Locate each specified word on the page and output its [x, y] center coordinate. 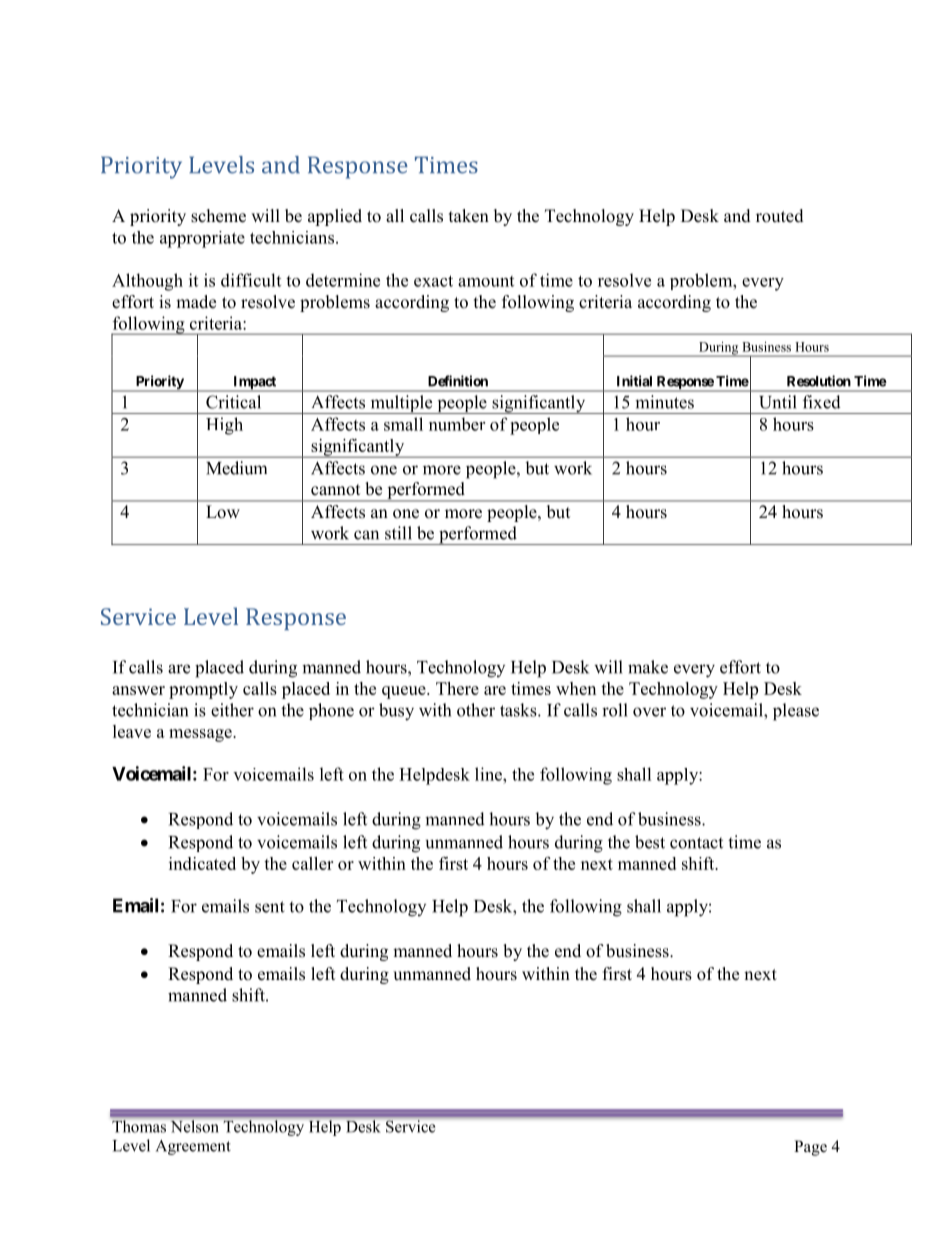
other [476, 710]
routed [780, 216]
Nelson [194, 1126]
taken [469, 216]
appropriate [202, 239]
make [648, 667]
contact [696, 843]
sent [270, 907]
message [201, 735]
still [398, 533]
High [224, 426]
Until [778, 402]
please [796, 712]
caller [312, 863]
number [457, 424]
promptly [203, 690]
